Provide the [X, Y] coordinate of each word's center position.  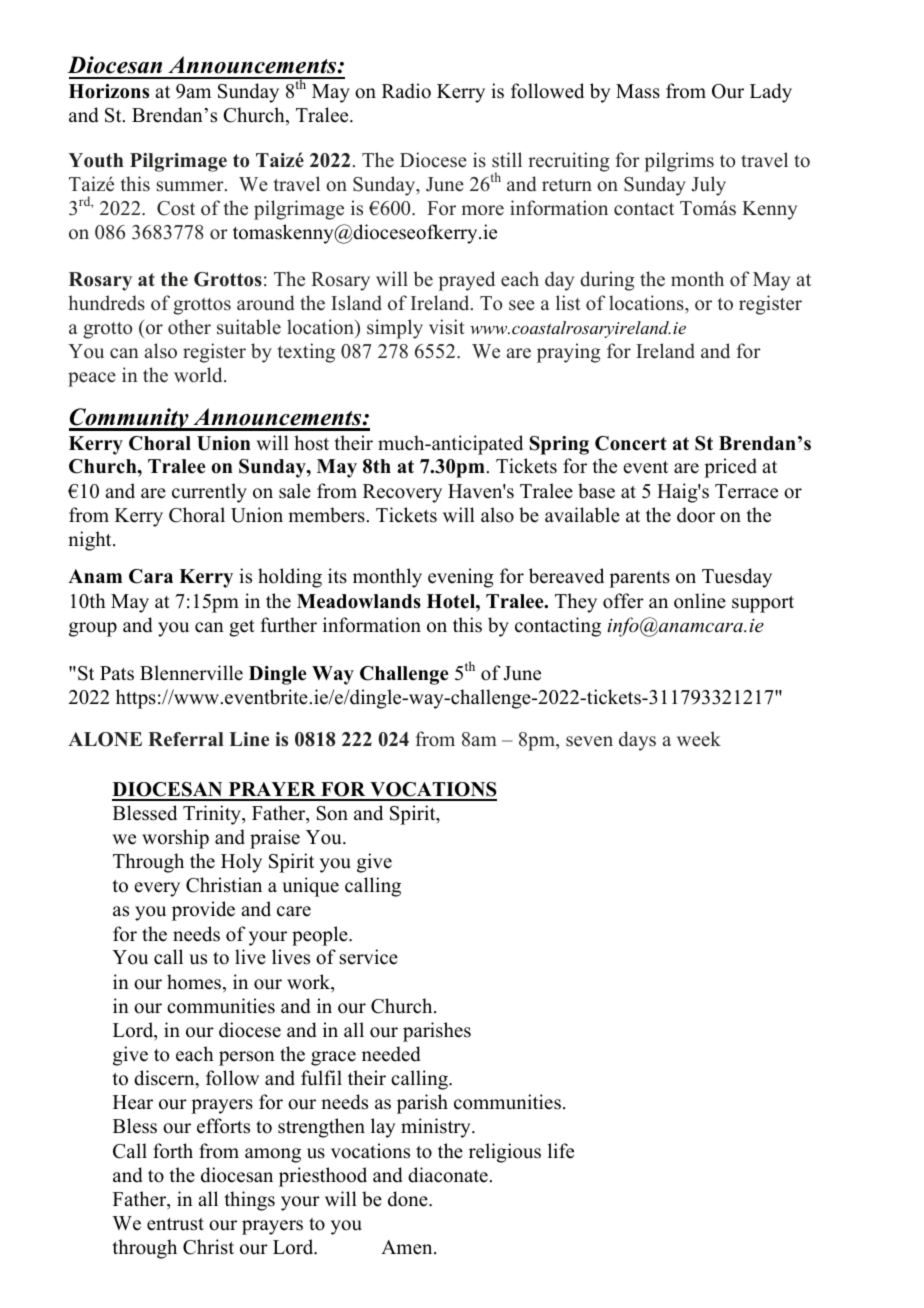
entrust [175, 1224]
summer [191, 186]
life [561, 1151]
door [696, 515]
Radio [406, 91]
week [699, 739]
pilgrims [679, 162]
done [409, 1199]
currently [209, 493]
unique [310, 887]
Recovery [402, 493]
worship [175, 839]
